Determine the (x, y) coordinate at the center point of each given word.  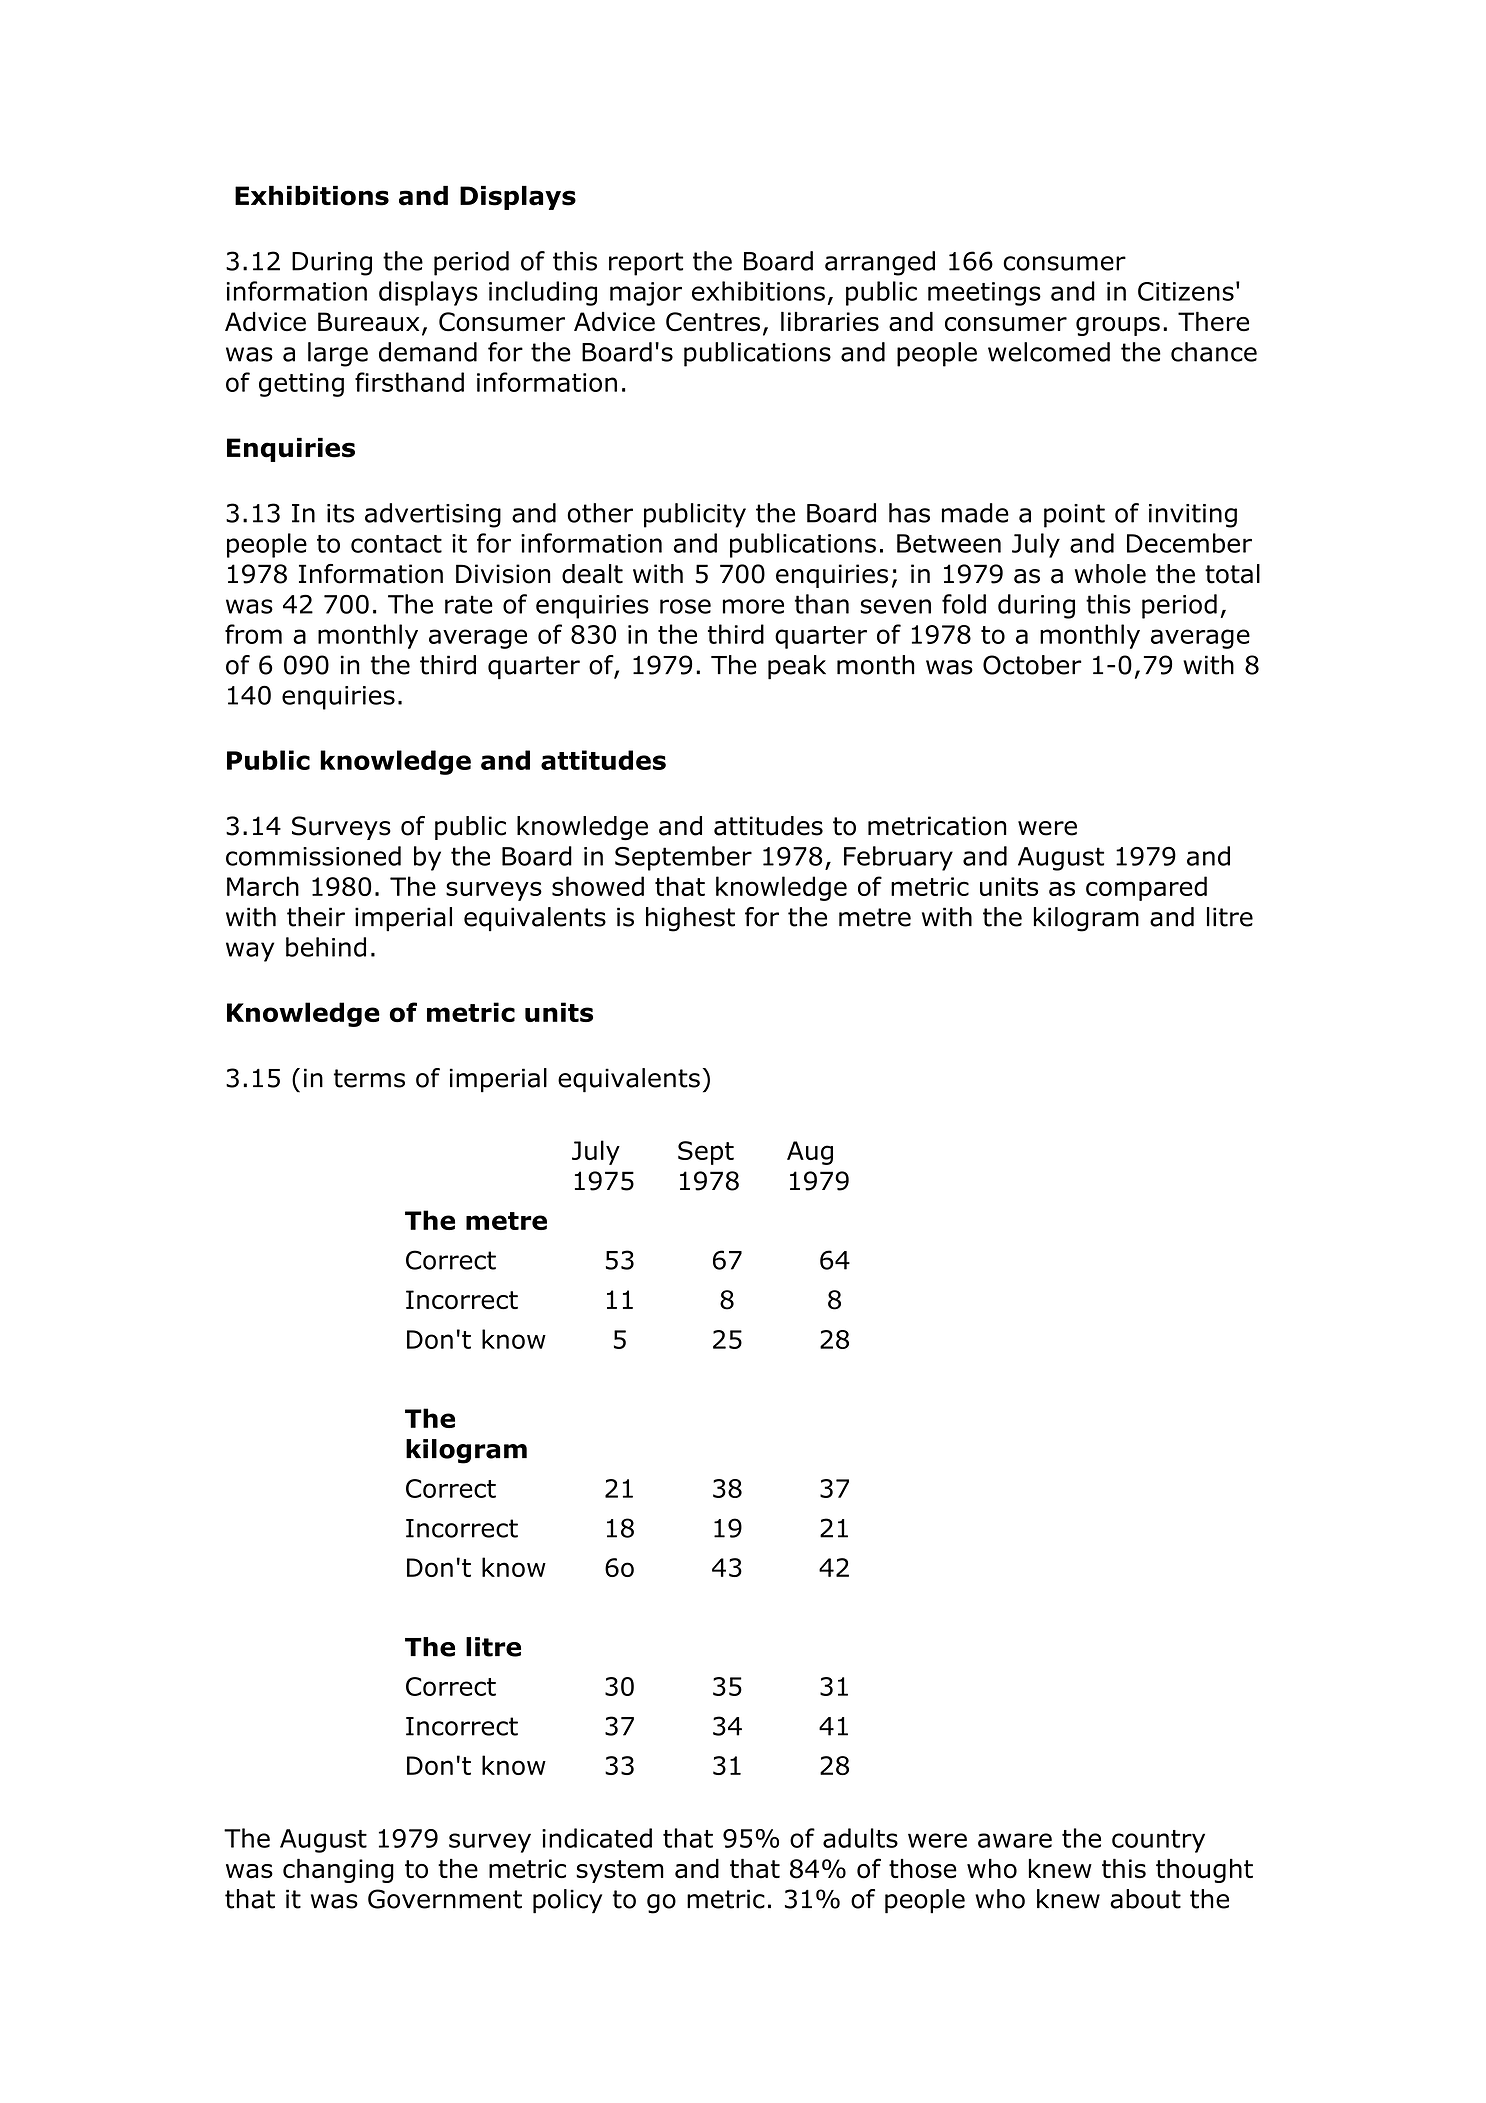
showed (598, 886)
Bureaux (368, 322)
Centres (713, 322)
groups (1118, 326)
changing (338, 1870)
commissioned (313, 856)
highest (690, 919)
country (1158, 1841)
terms (369, 1078)
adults (860, 1838)
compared (1146, 888)
